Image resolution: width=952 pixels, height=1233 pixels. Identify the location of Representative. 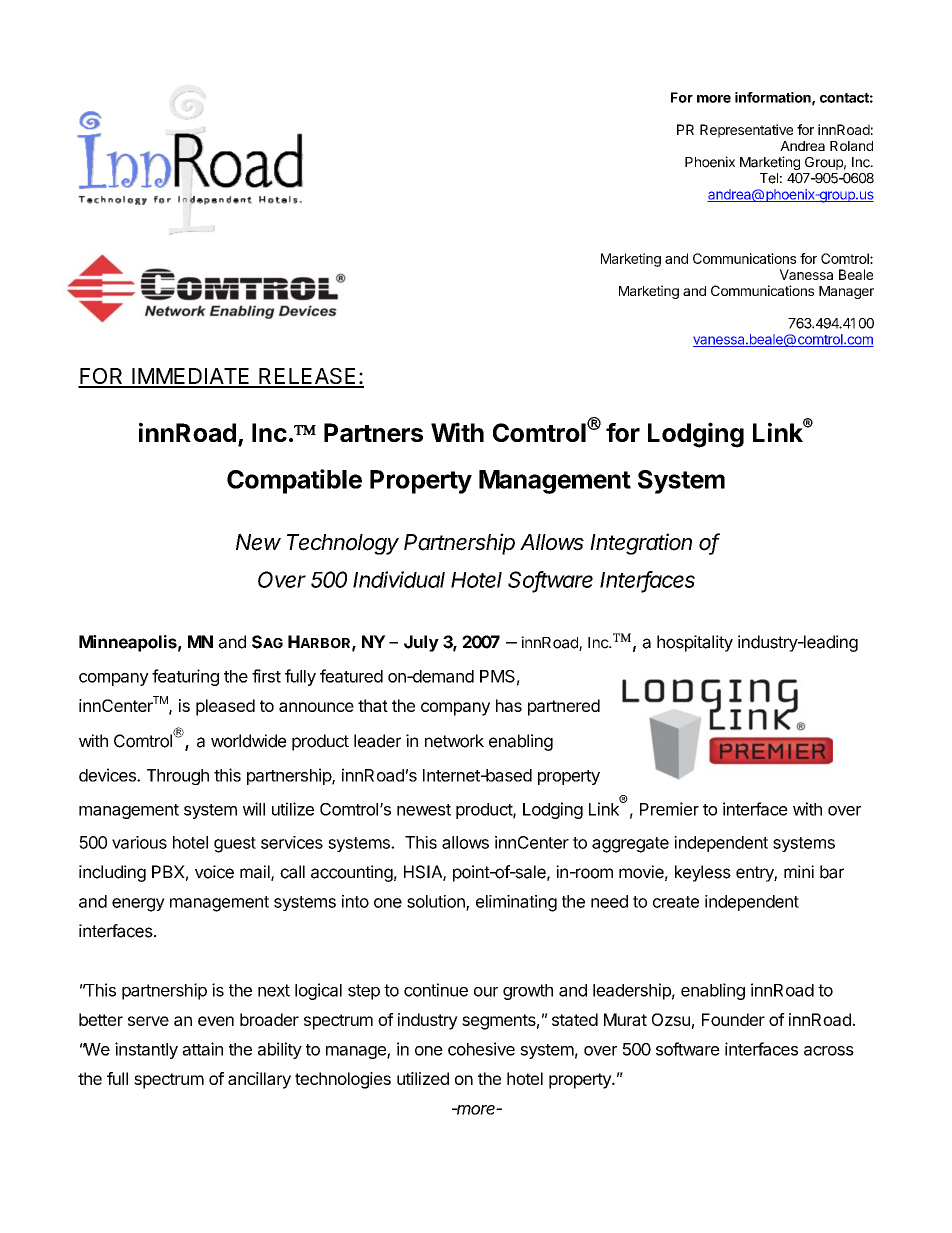
(746, 131).
